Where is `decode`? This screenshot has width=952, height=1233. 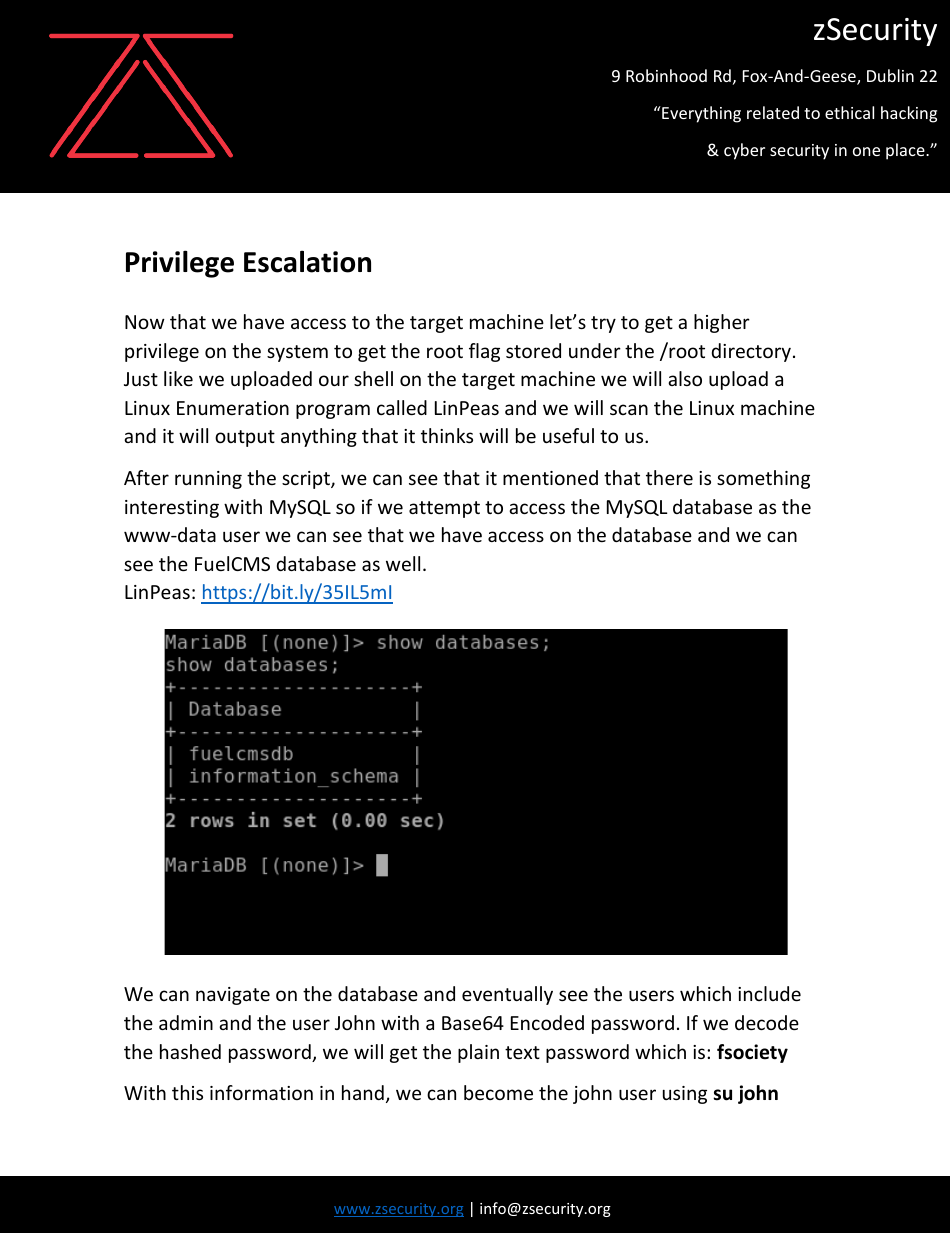 decode is located at coordinates (767, 1022).
